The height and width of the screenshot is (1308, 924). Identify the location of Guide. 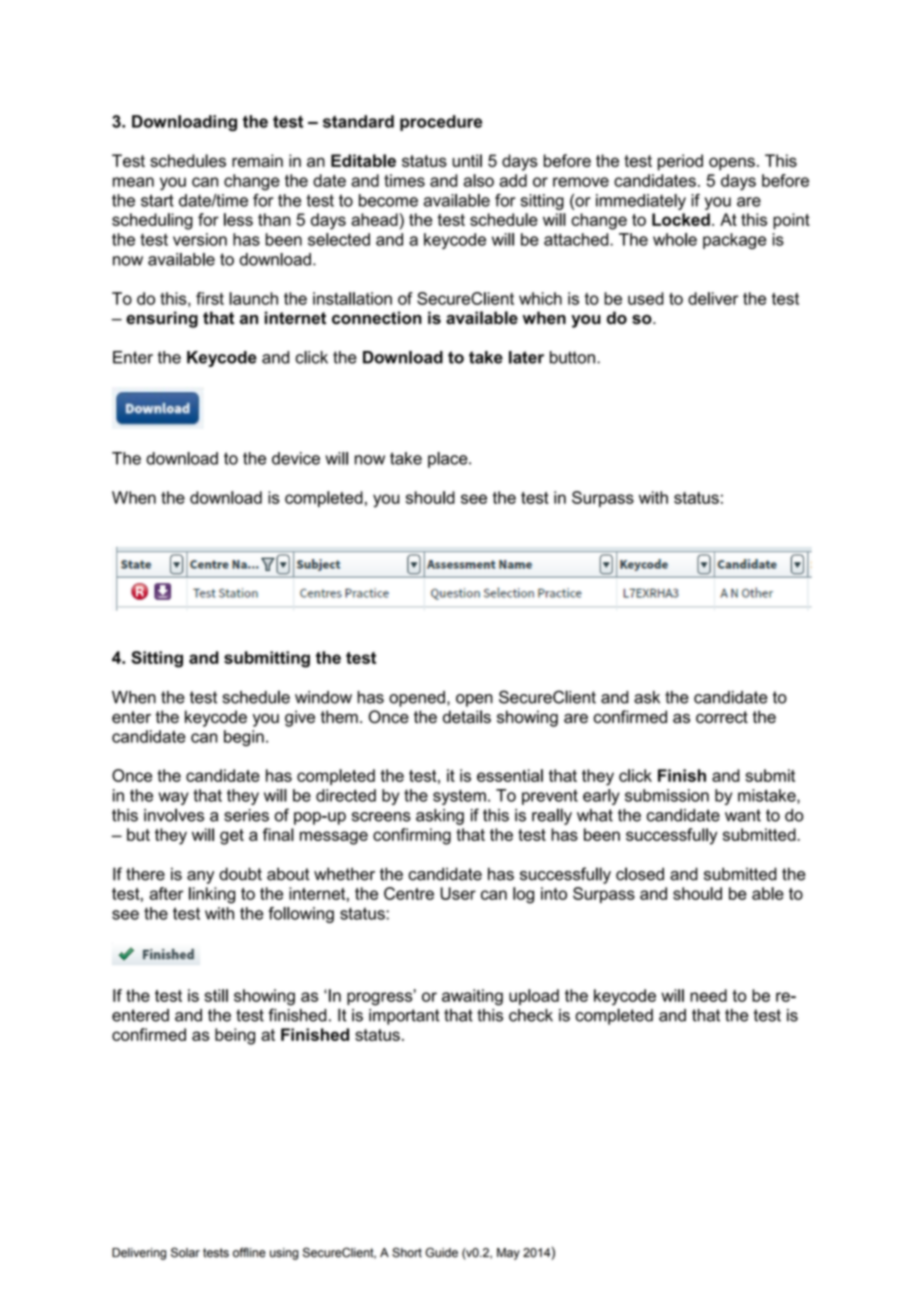
(441, 1252).
